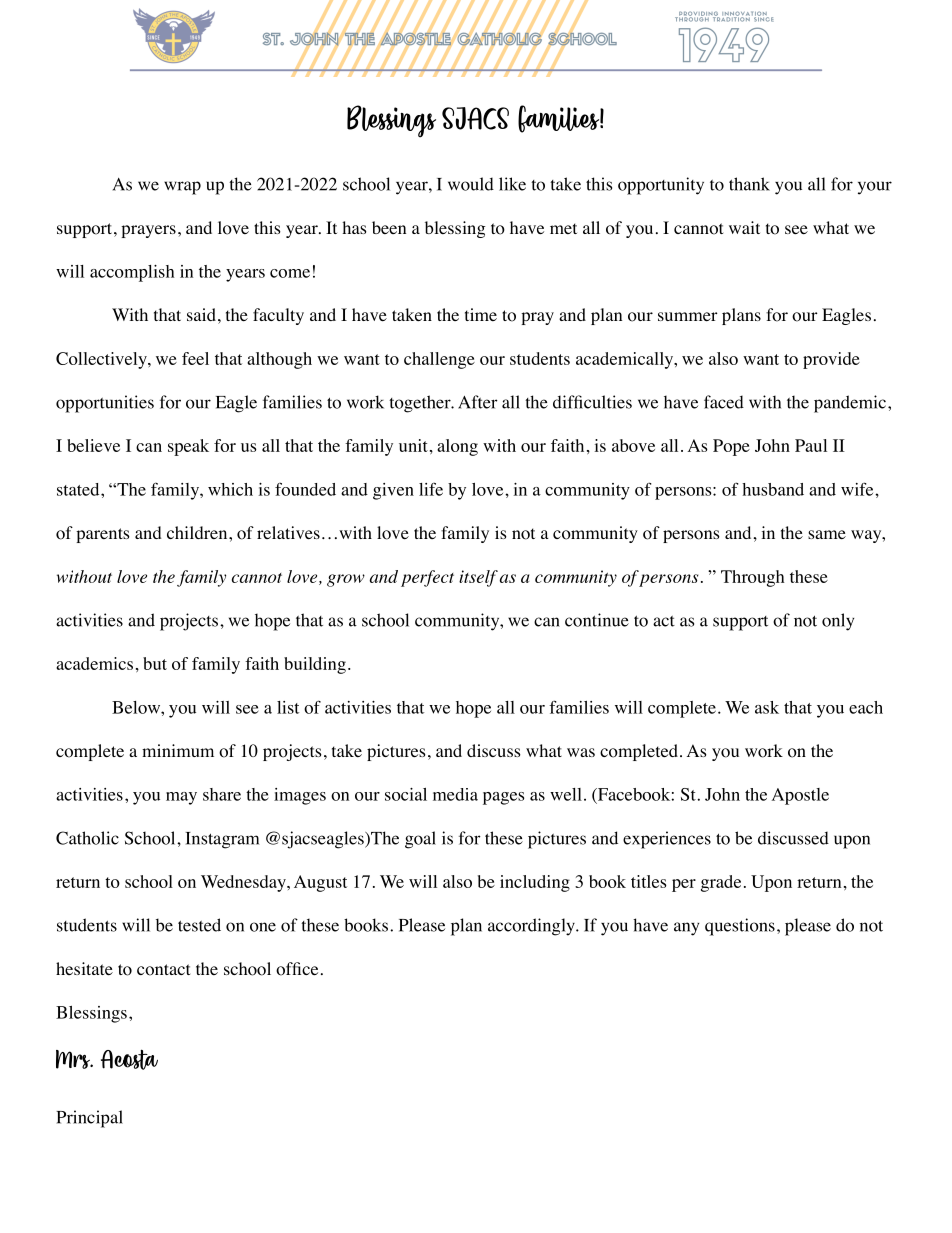 The width and height of the screenshot is (952, 1233). What do you see at coordinates (182, 188) in the screenshot?
I see `wrap` at bounding box center [182, 188].
